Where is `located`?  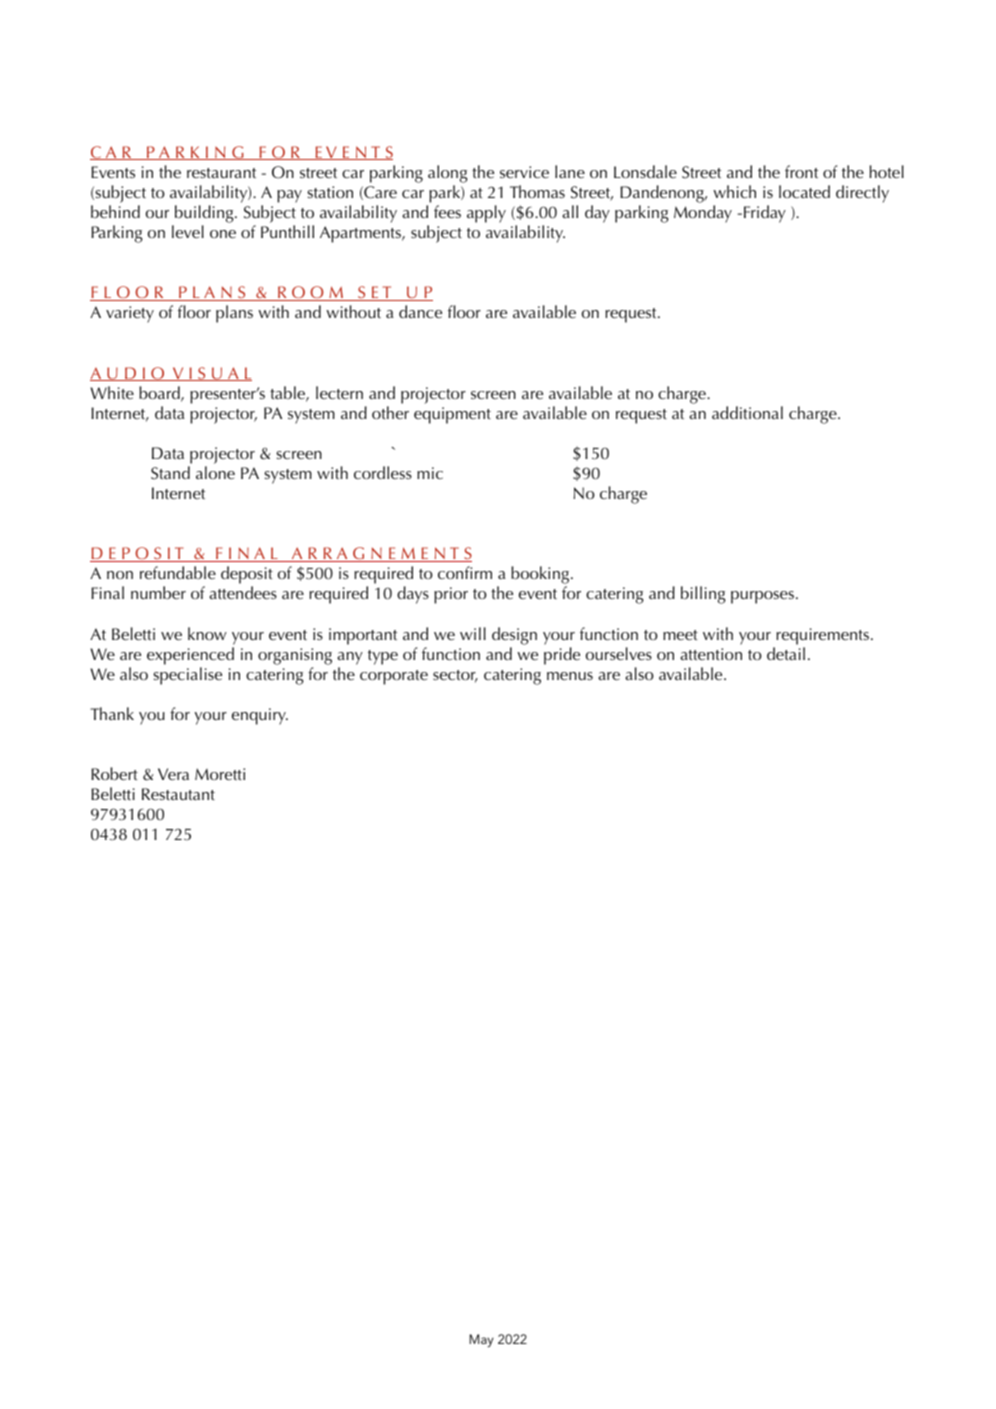 located is located at coordinates (804, 191).
